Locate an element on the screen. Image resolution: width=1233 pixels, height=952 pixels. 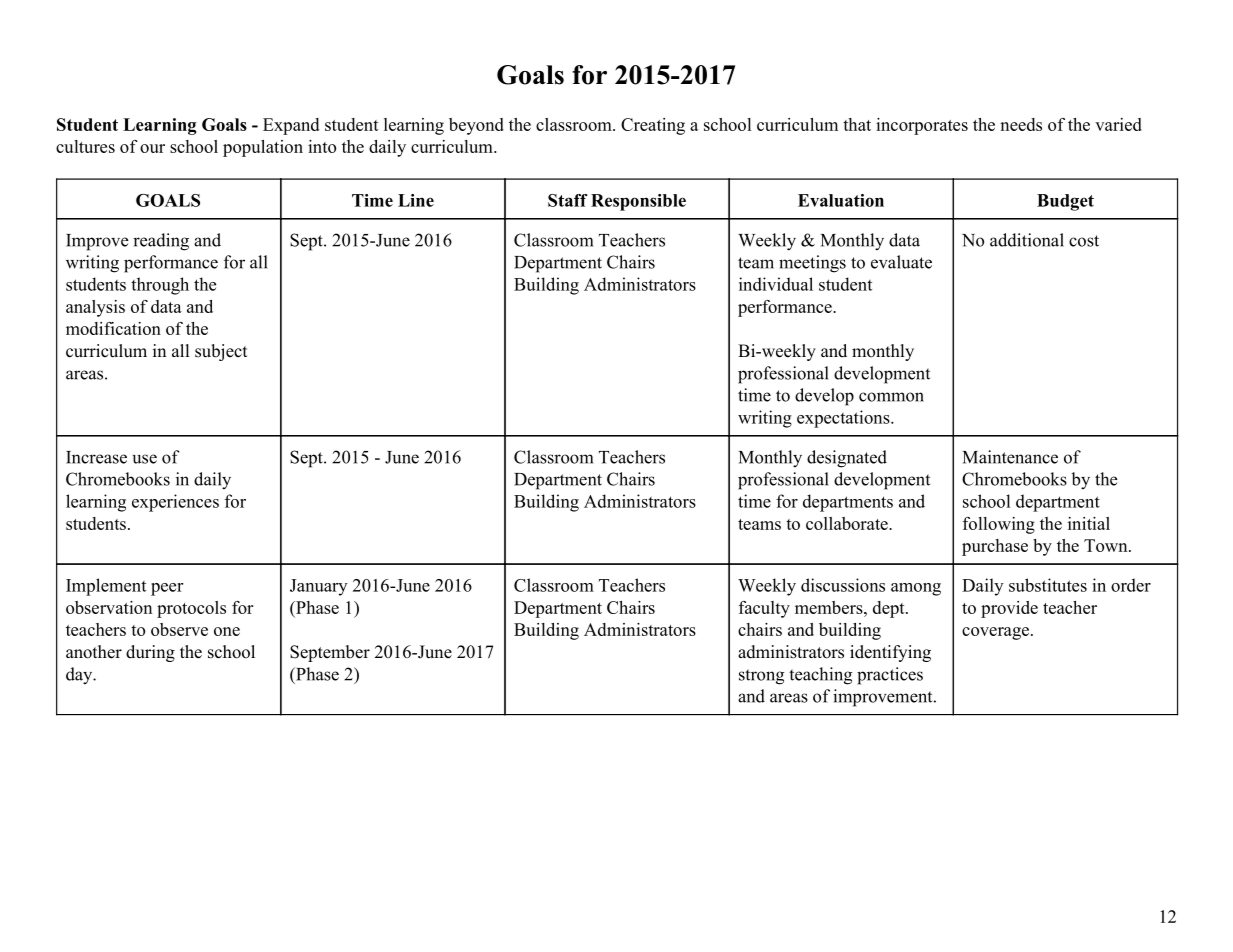
Maintenance is located at coordinates (1010, 457).
